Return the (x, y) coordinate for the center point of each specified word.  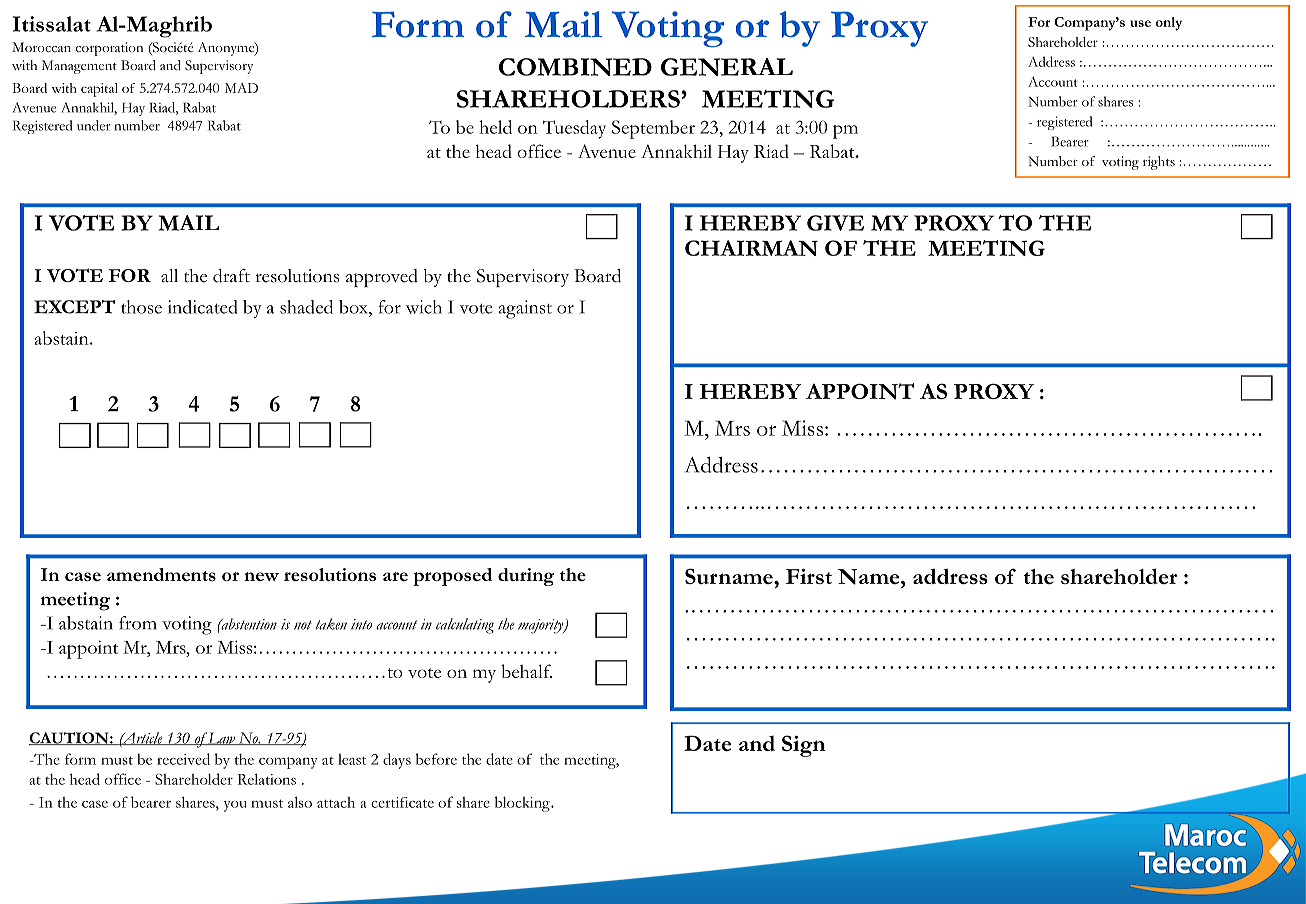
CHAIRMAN (751, 248)
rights (1159, 163)
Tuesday (574, 129)
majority (542, 626)
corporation (109, 49)
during (526, 577)
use (1140, 23)
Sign (803, 746)
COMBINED (575, 67)
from (138, 623)
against (525, 309)
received (183, 759)
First (809, 576)
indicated (202, 307)
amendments (161, 574)
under (94, 125)
